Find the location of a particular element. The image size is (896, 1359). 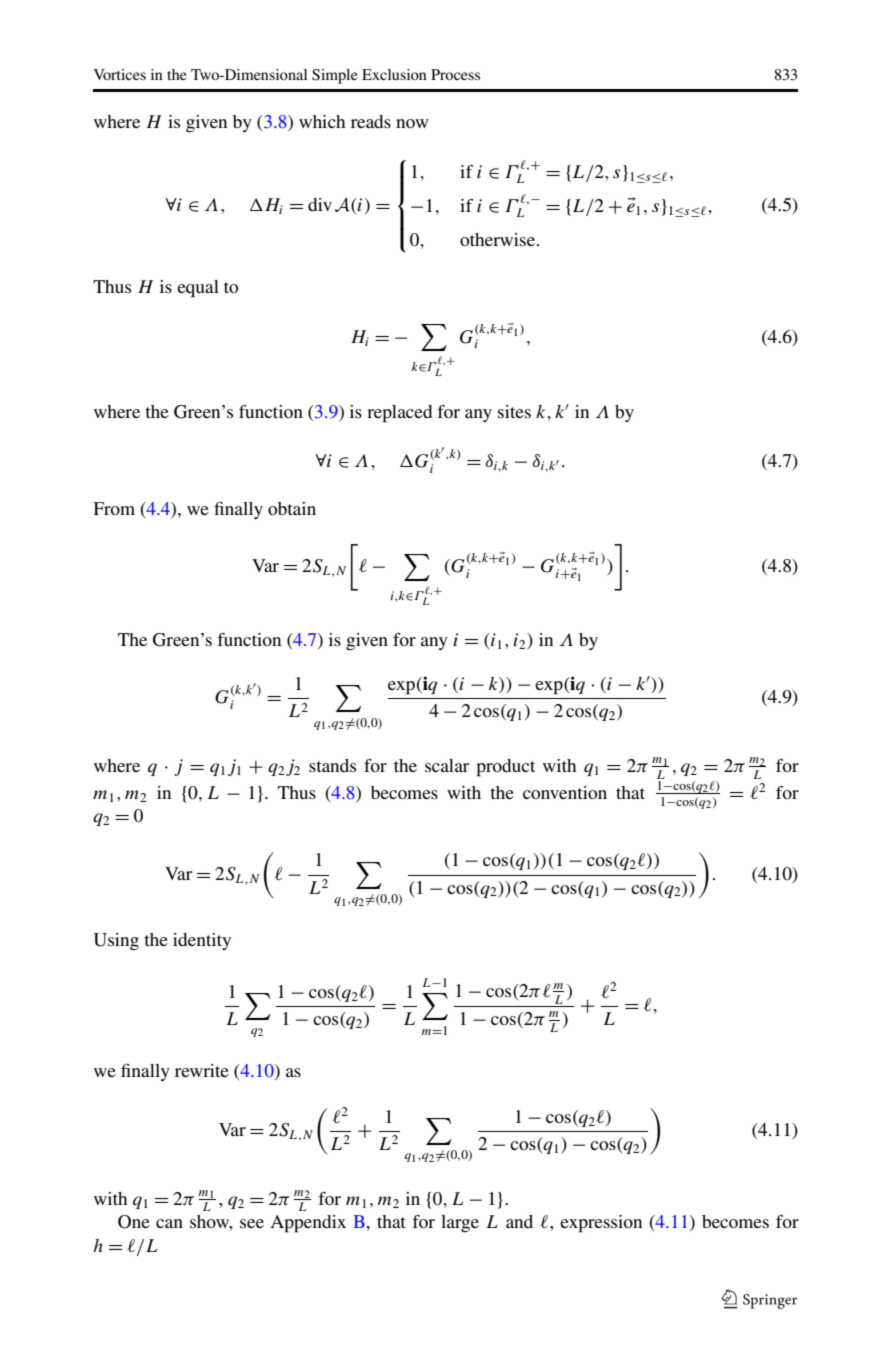

From is located at coordinates (114, 508).
